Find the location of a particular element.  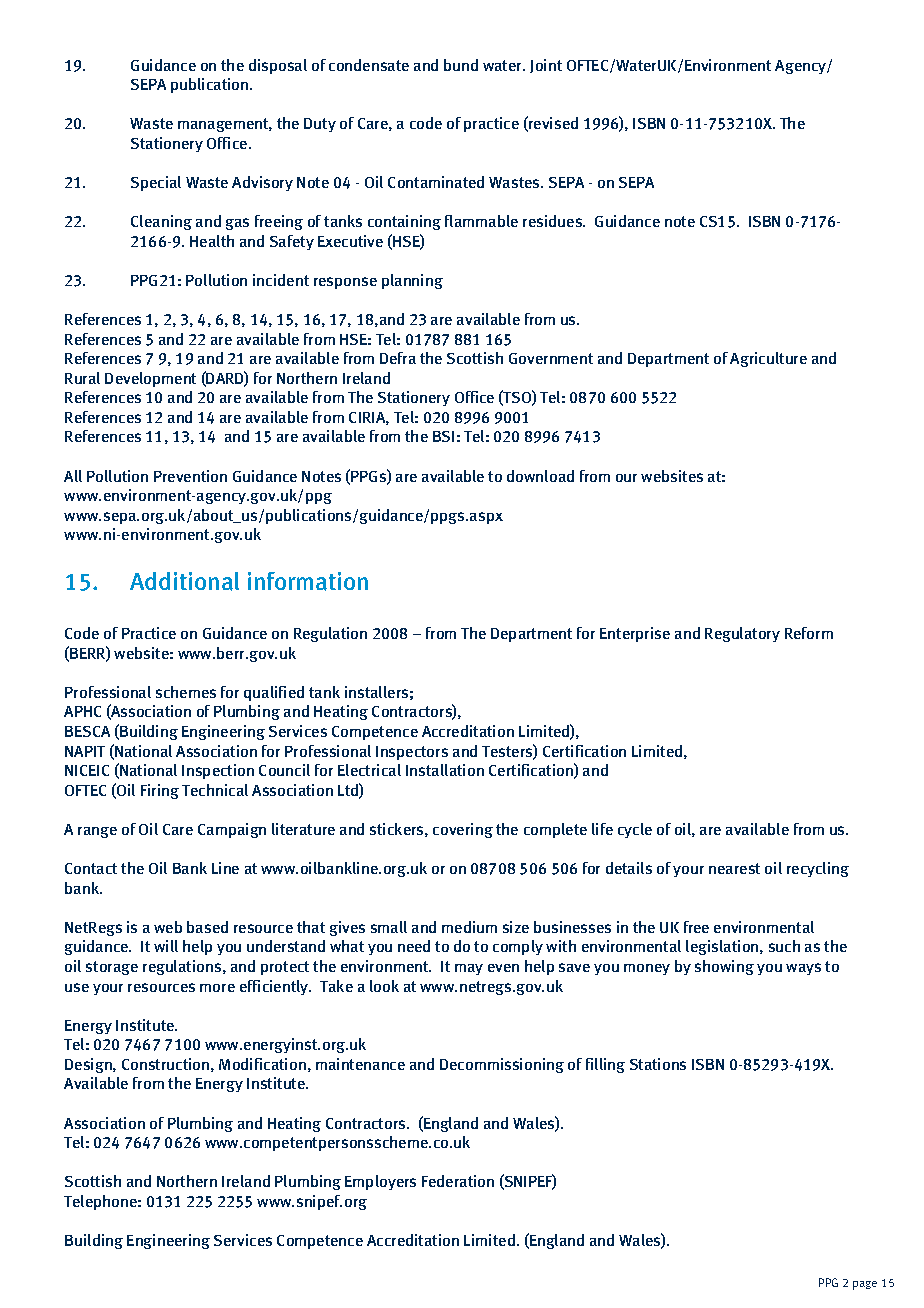

Special is located at coordinates (156, 183).
